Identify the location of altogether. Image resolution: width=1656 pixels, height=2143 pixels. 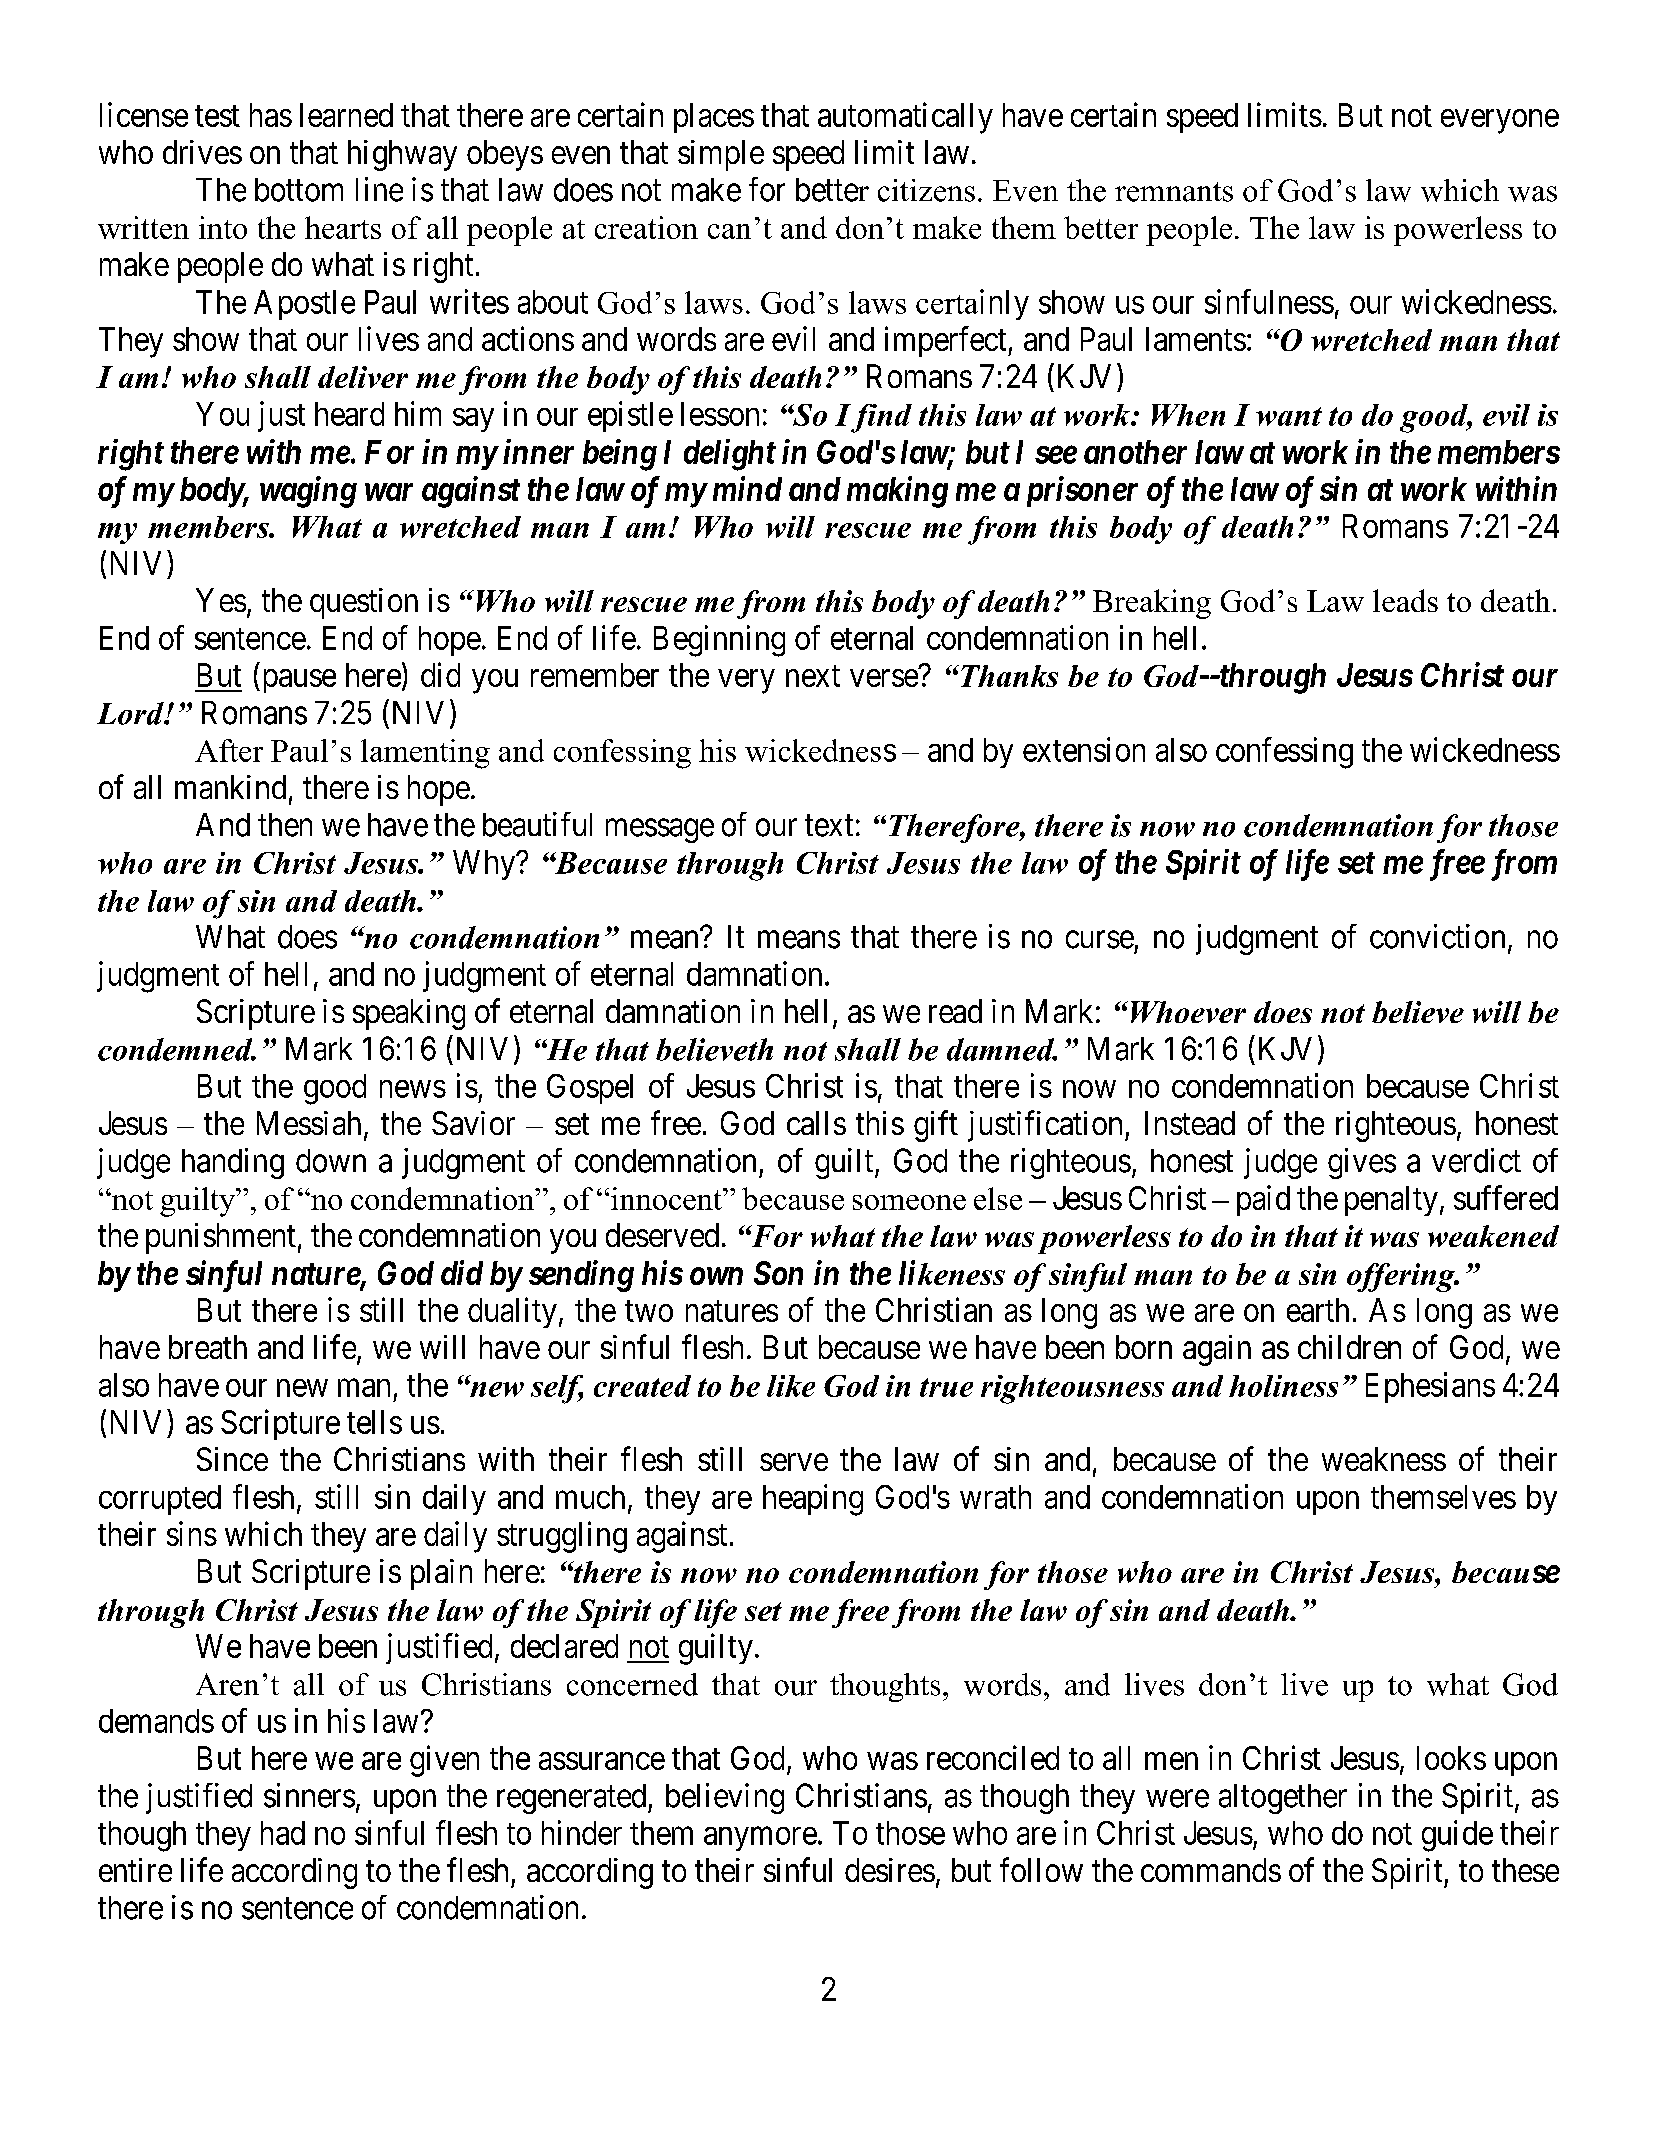
(1283, 1799).
